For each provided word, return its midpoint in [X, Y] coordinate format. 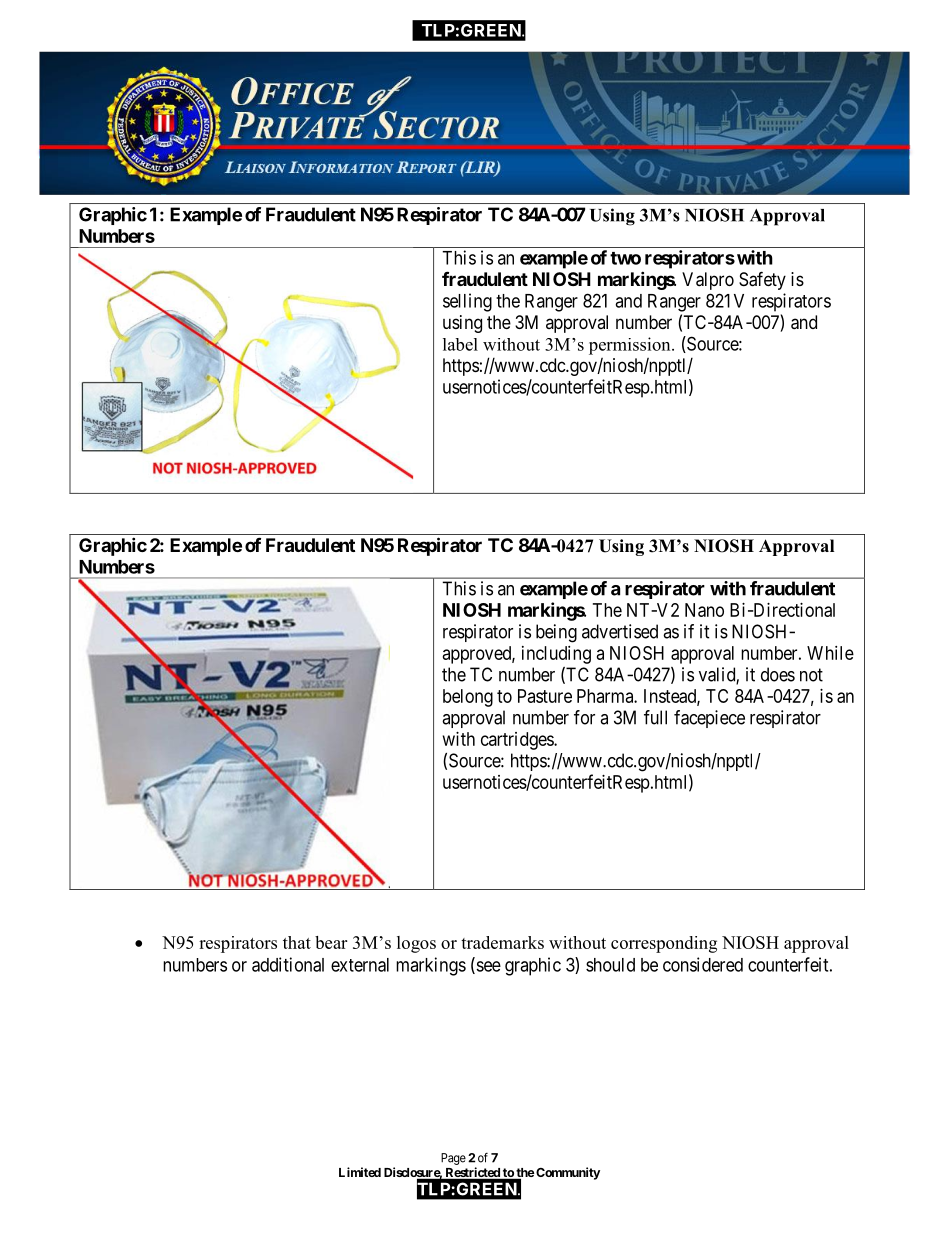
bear [331, 942]
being [556, 633]
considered [703, 964]
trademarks [502, 942]
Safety [762, 280]
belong [468, 698]
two [625, 258]
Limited [360, 1172]
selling [467, 302]
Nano [704, 610]
